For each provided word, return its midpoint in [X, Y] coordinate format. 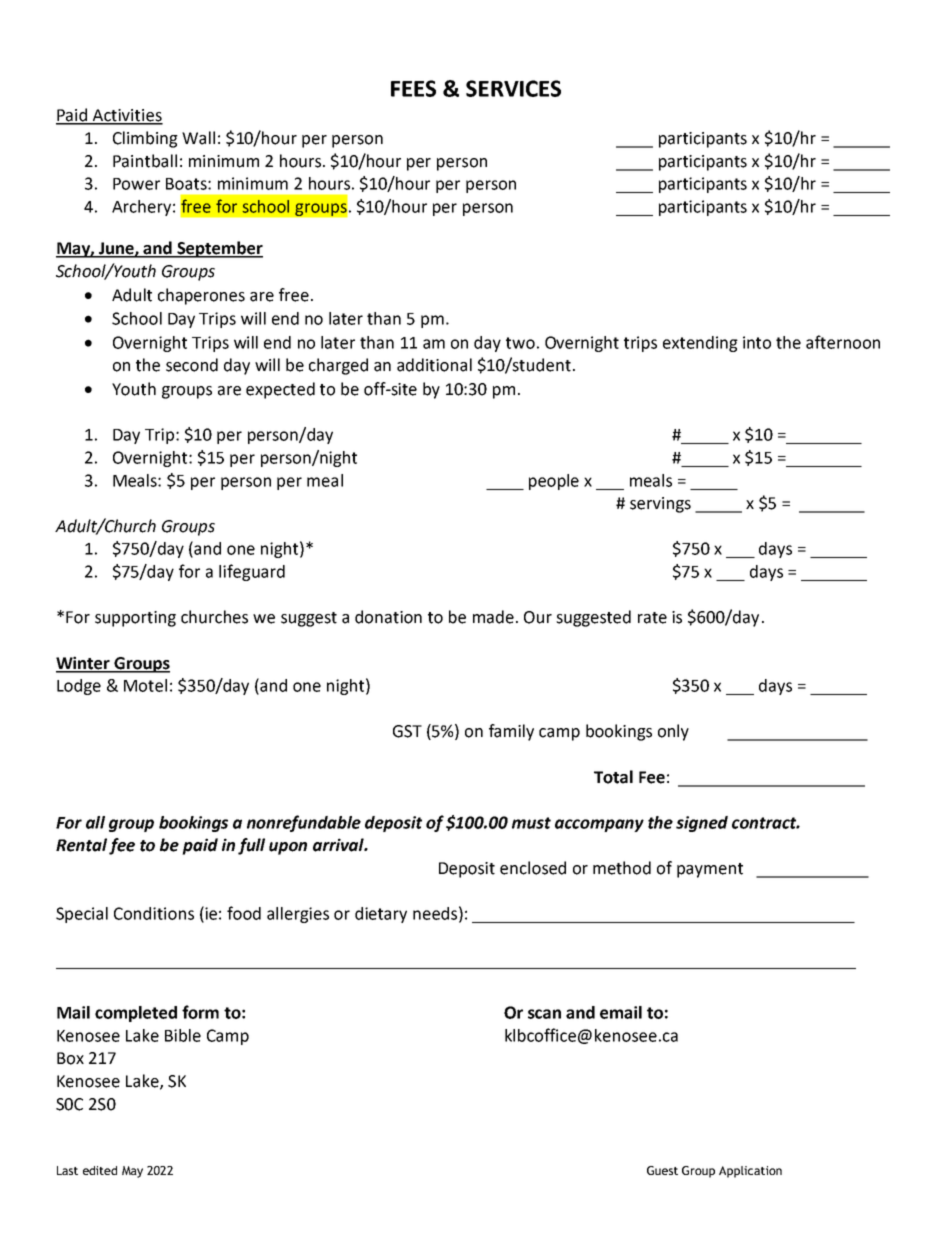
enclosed [533, 868]
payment [710, 870]
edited [100, 1170]
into [757, 342]
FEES [413, 88]
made [493, 617]
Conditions [154, 913]
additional [434, 365]
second [192, 365]
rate [652, 618]
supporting [135, 619]
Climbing [145, 139]
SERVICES [513, 88]
